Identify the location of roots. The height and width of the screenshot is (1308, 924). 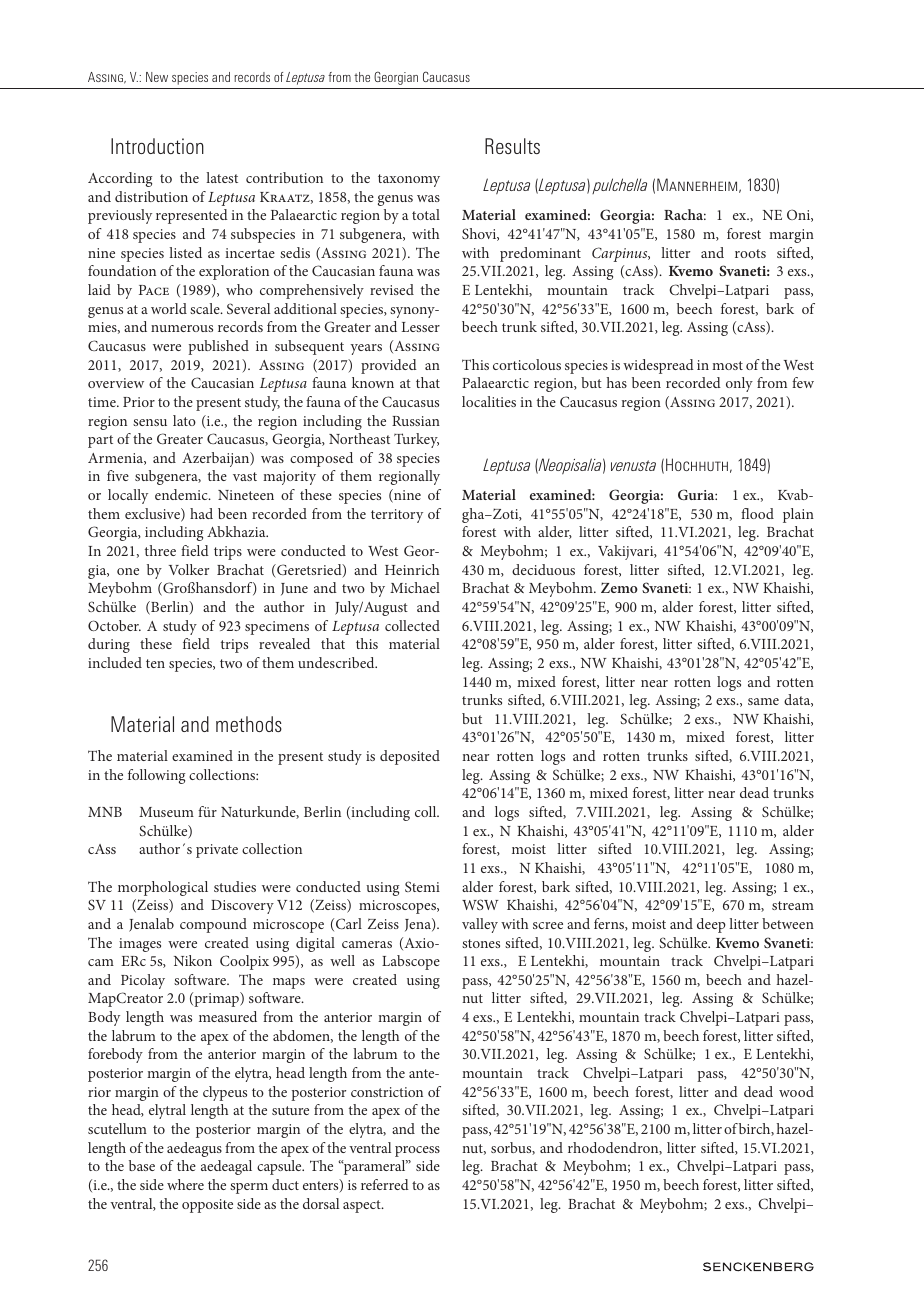
(750, 253).
